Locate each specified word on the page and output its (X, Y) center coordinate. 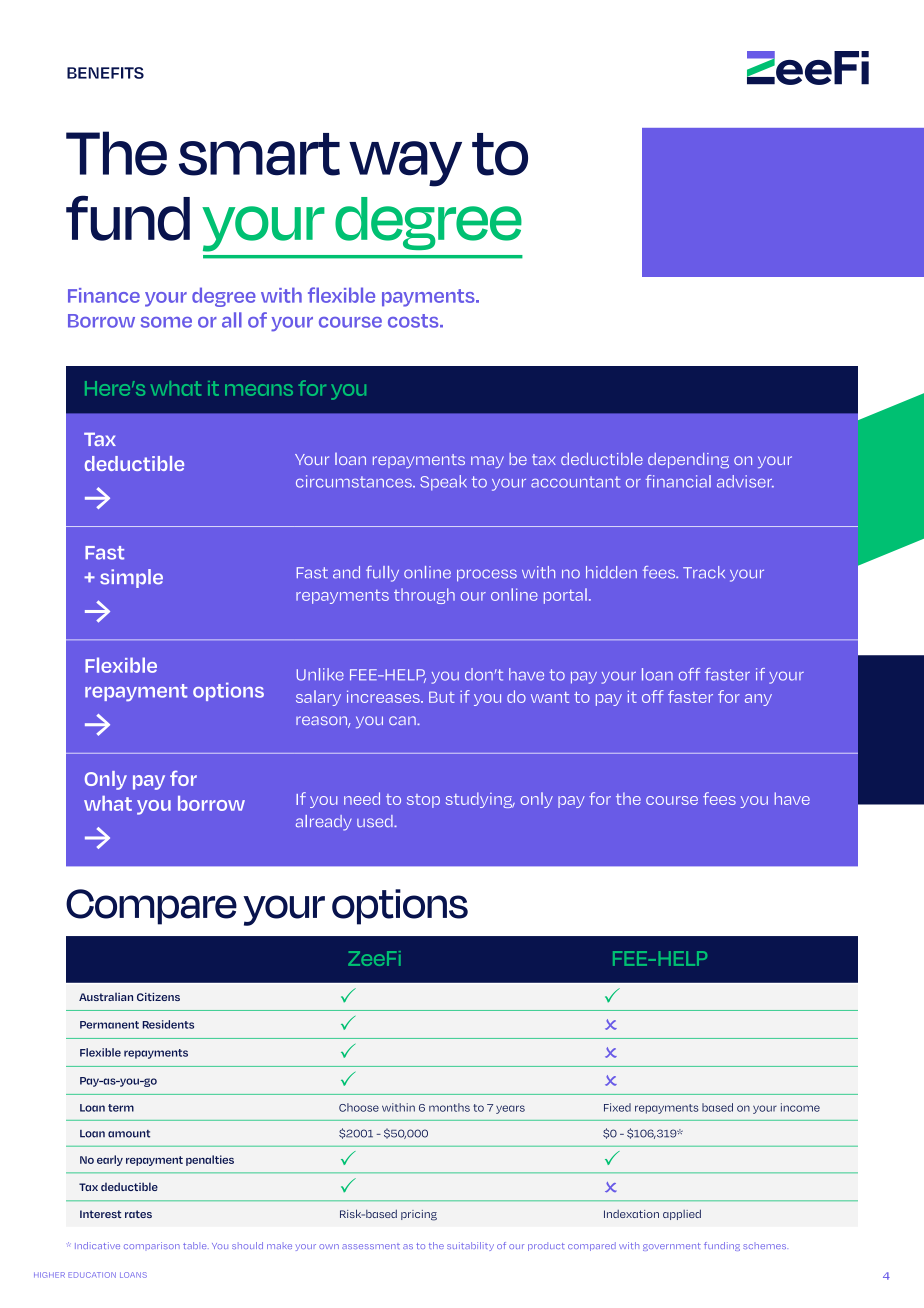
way (405, 164)
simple (131, 578)
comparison (152, 1245)
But (442, 697)
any (758, 700)
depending (688, 461)
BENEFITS (105, 73)
